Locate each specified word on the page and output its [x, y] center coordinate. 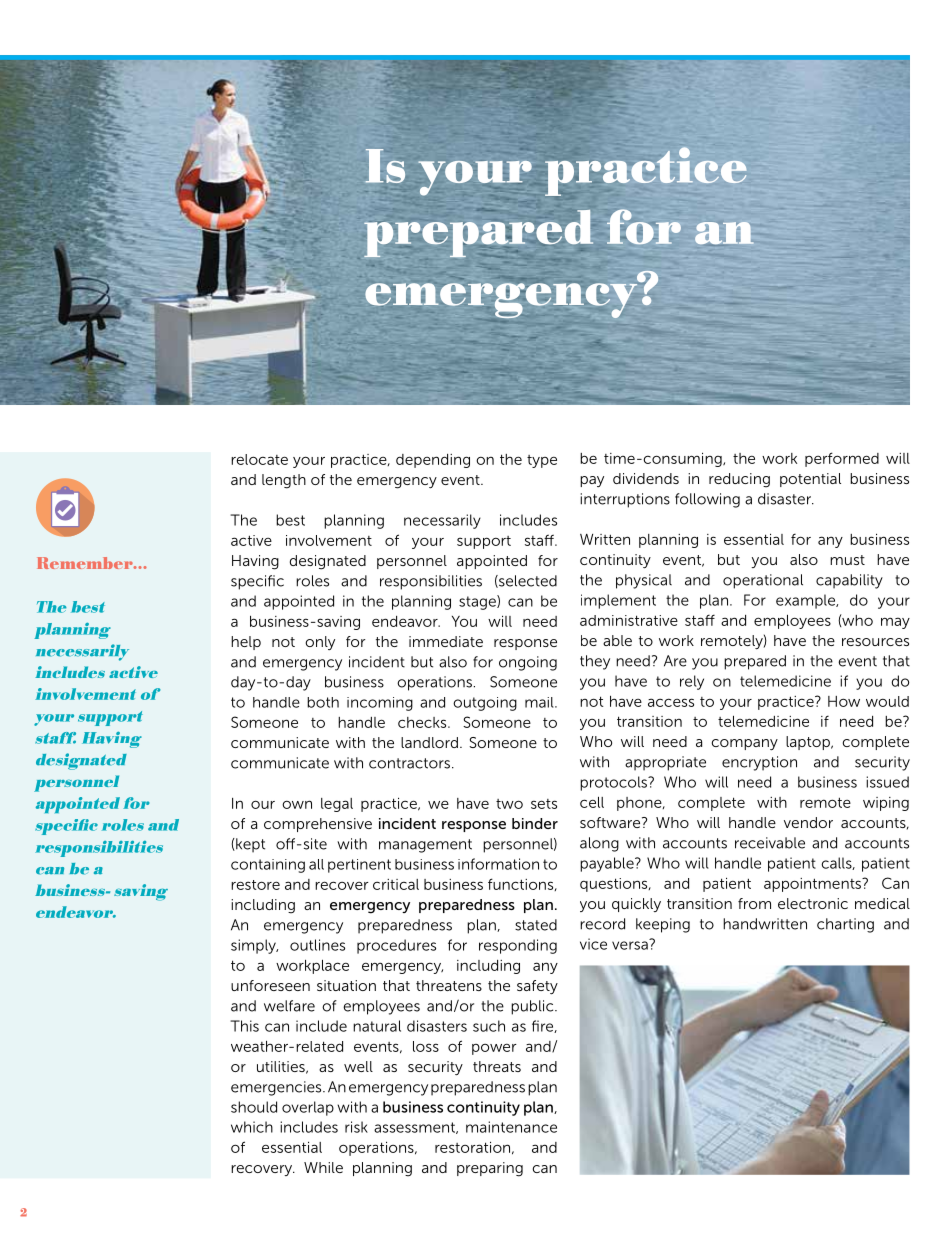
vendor [808, 822]
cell [592, 802]
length [284, 481]
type [542, 461]
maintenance [511, 1127]
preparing [490, 1169]
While [323, 1167]
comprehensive [318, 825]
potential [810, 480]
